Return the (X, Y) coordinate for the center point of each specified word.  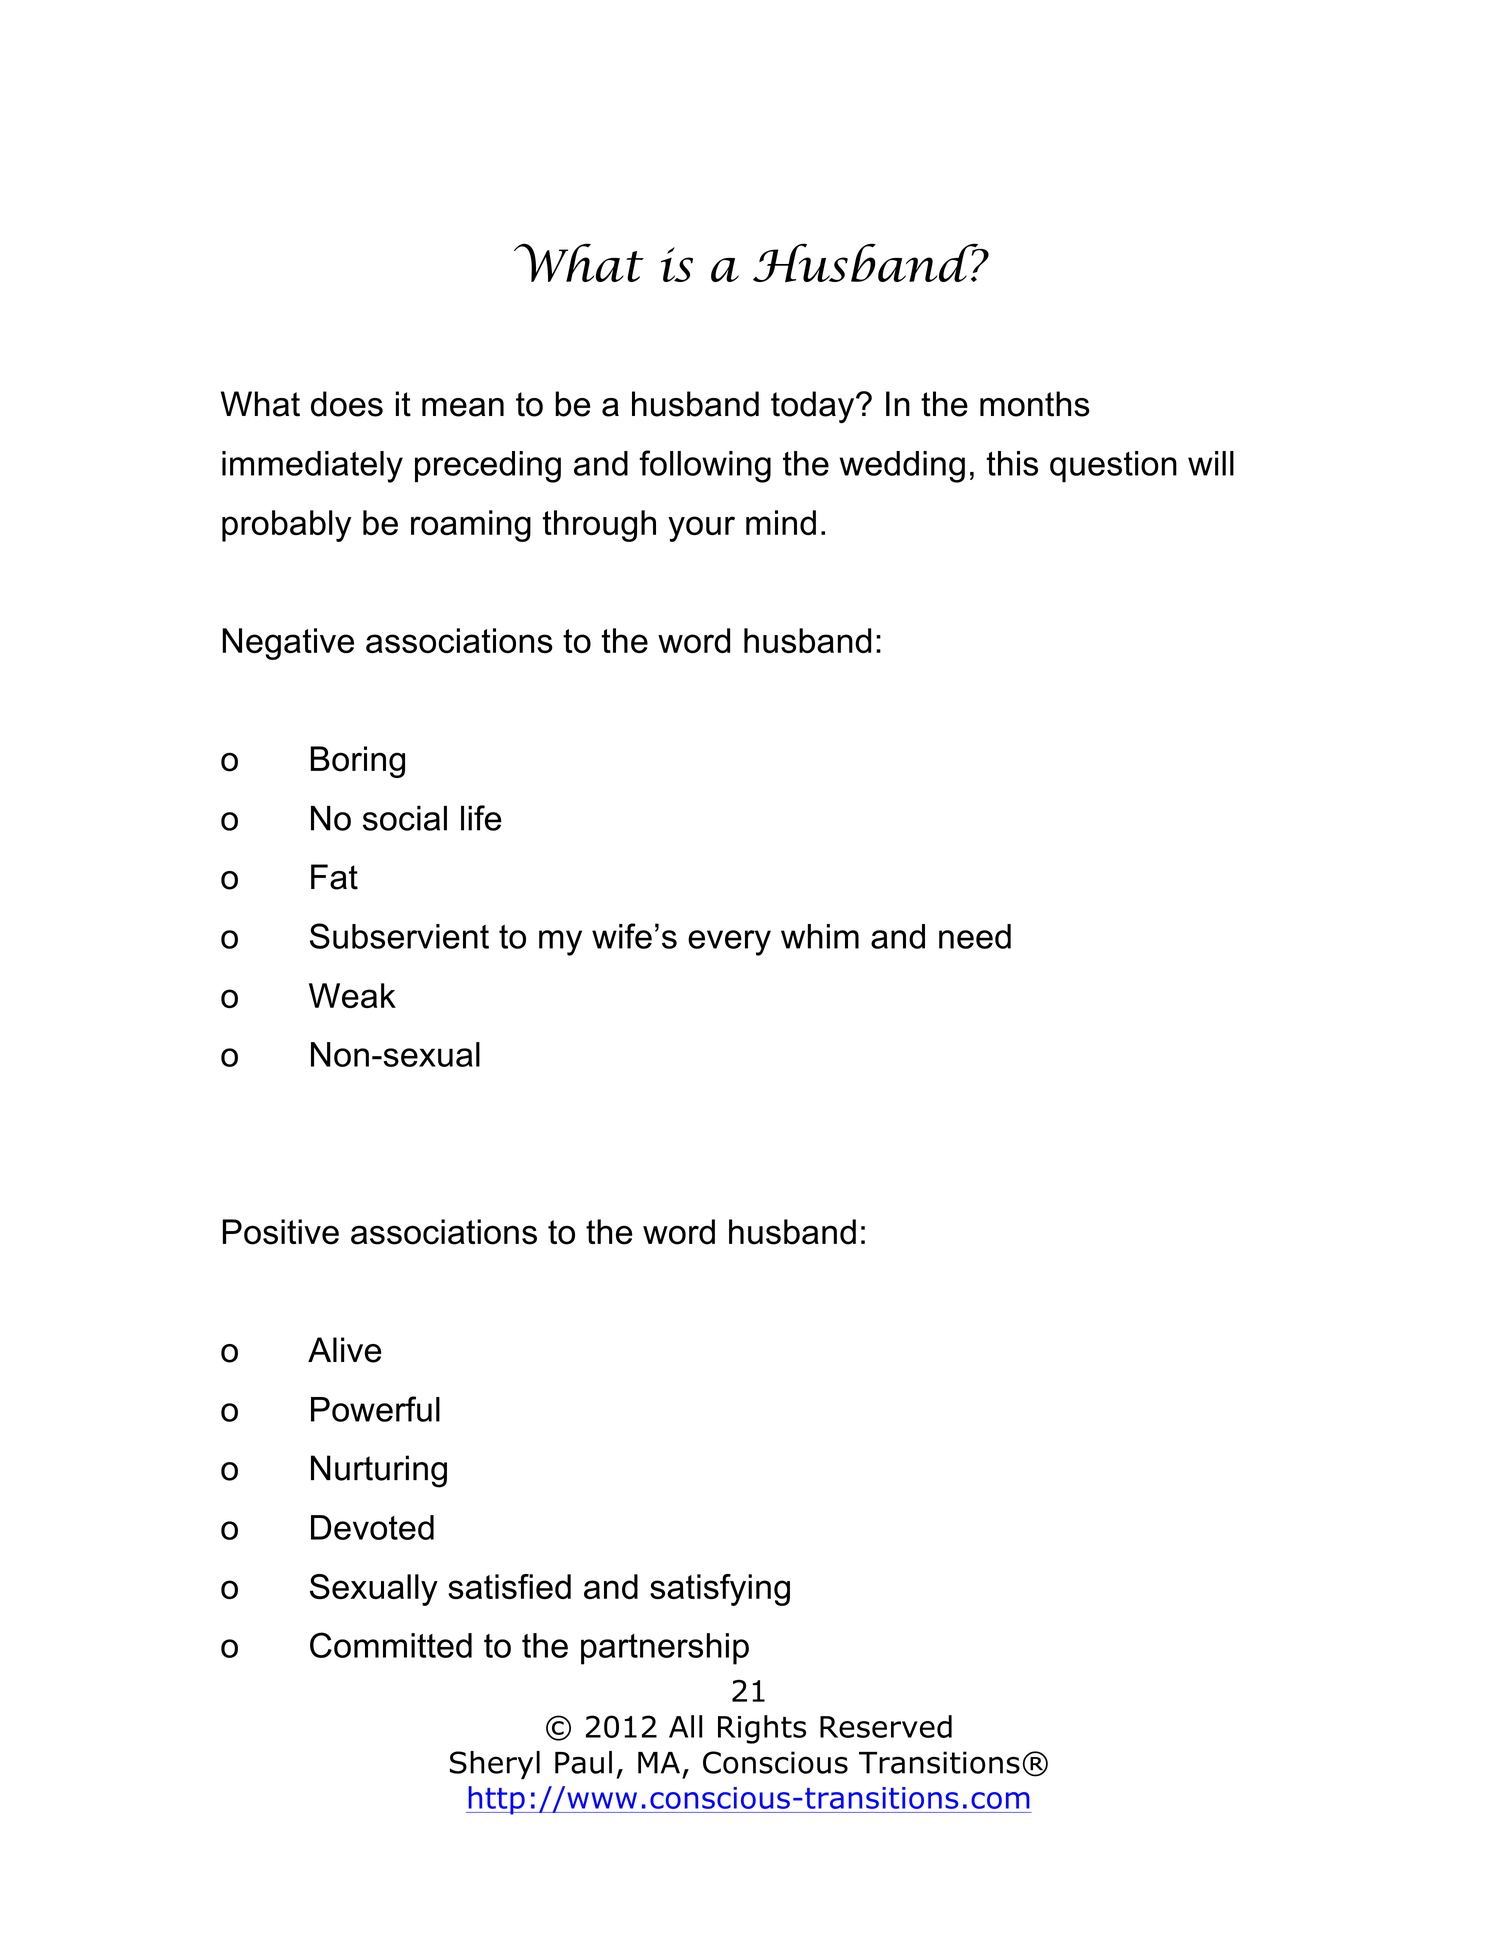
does (347, 404)
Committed (391, 1645)
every (729, 943)
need (975, 936)
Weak (352, 995)
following (705, 466)
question (1113, 467)
